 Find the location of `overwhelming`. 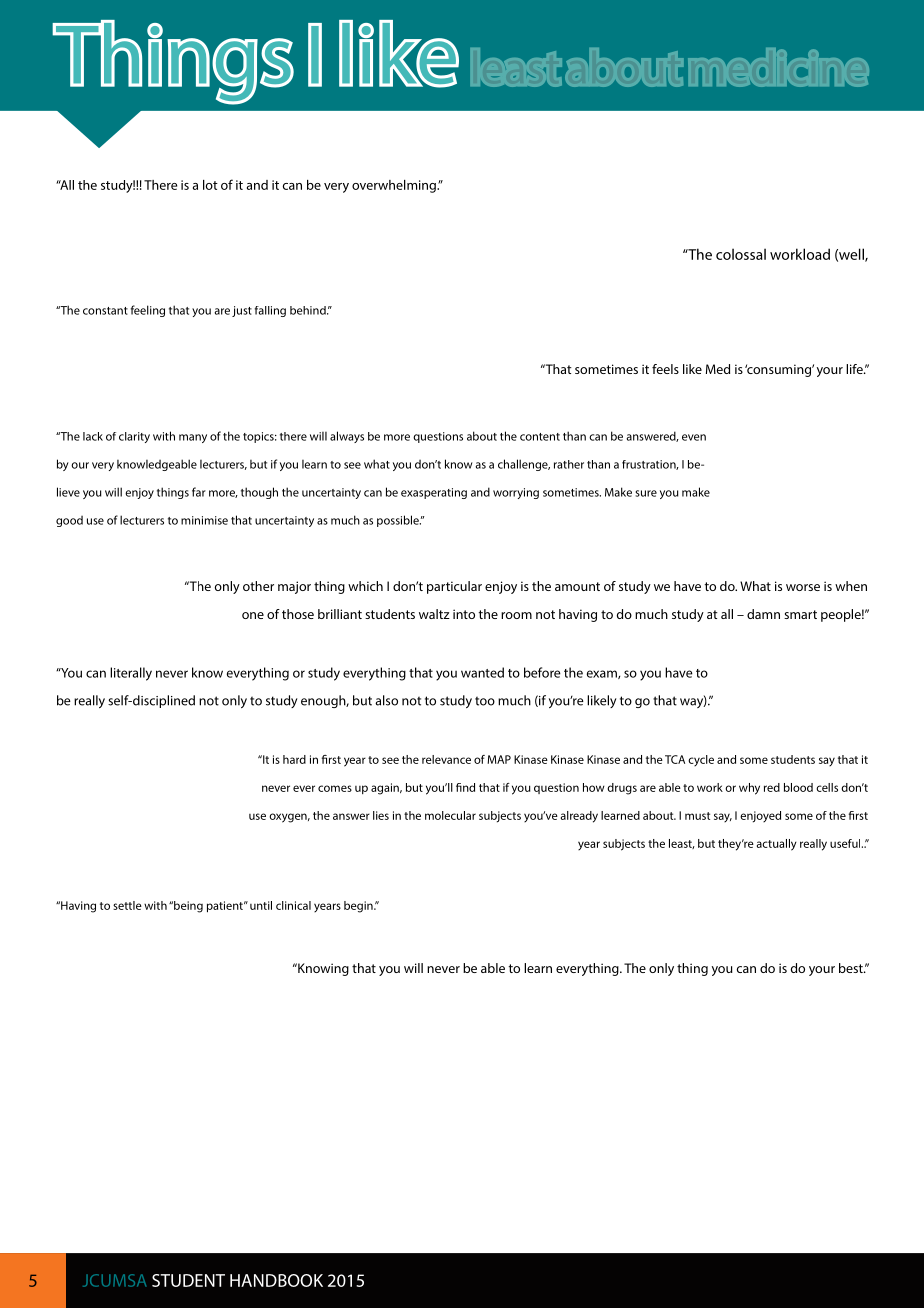

overwhelming is located at coordinates (395, 186).
